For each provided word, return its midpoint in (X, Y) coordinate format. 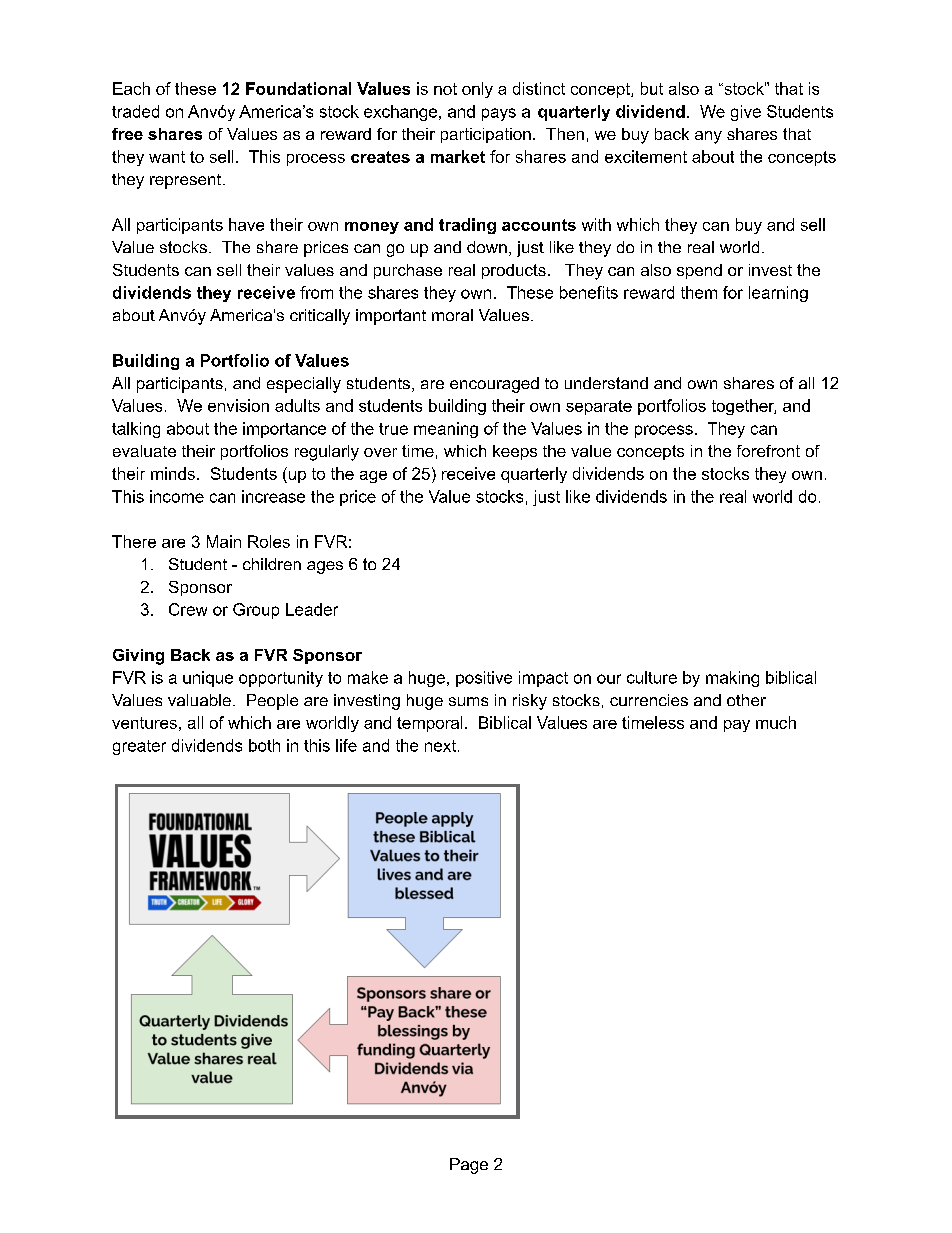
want (167, 157)
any (708, 137)
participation (486, 135)
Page (469, 1166)
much (776, 722)
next (440, 746)
